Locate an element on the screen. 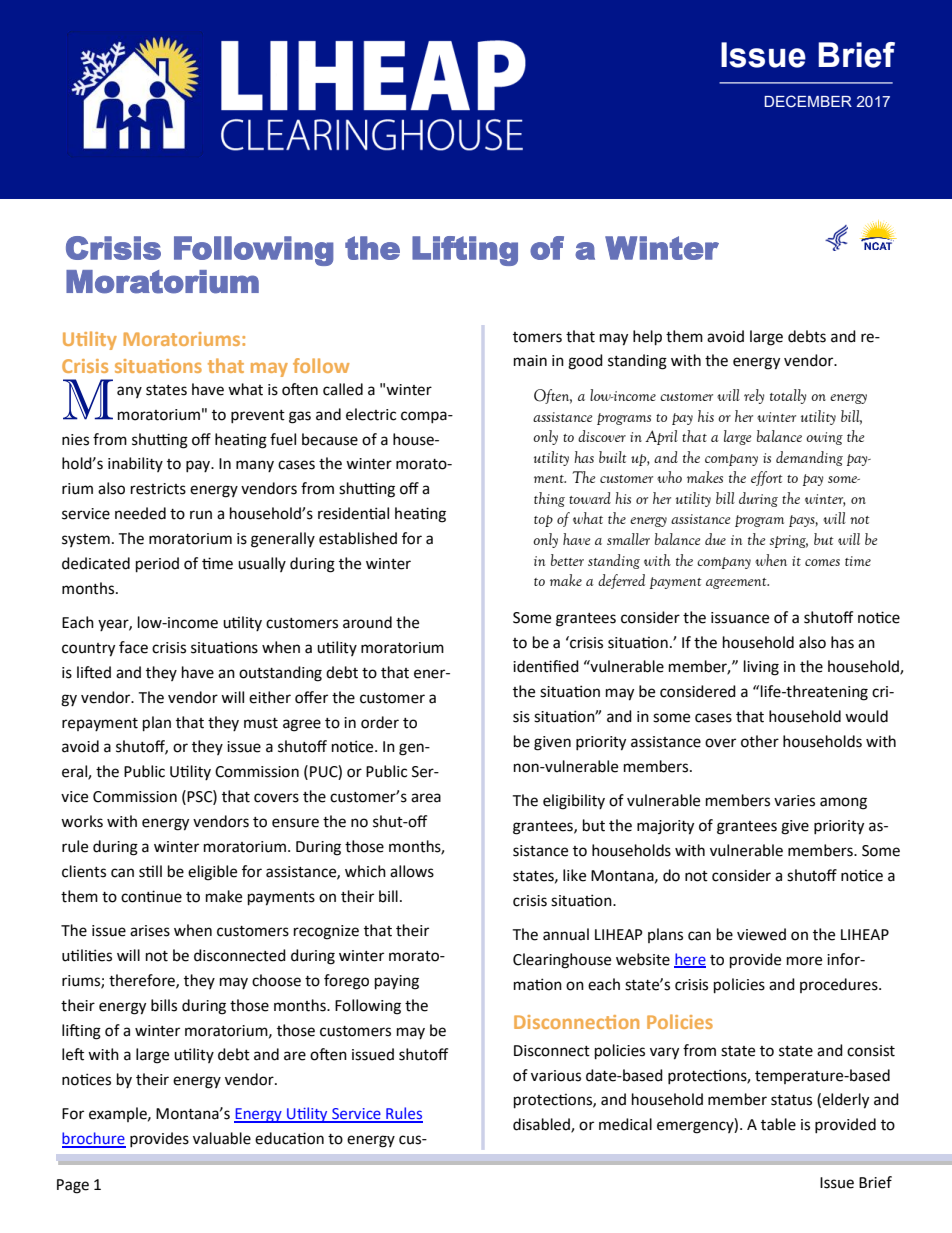  DECEMBER is located at coordinates (808, 101).
